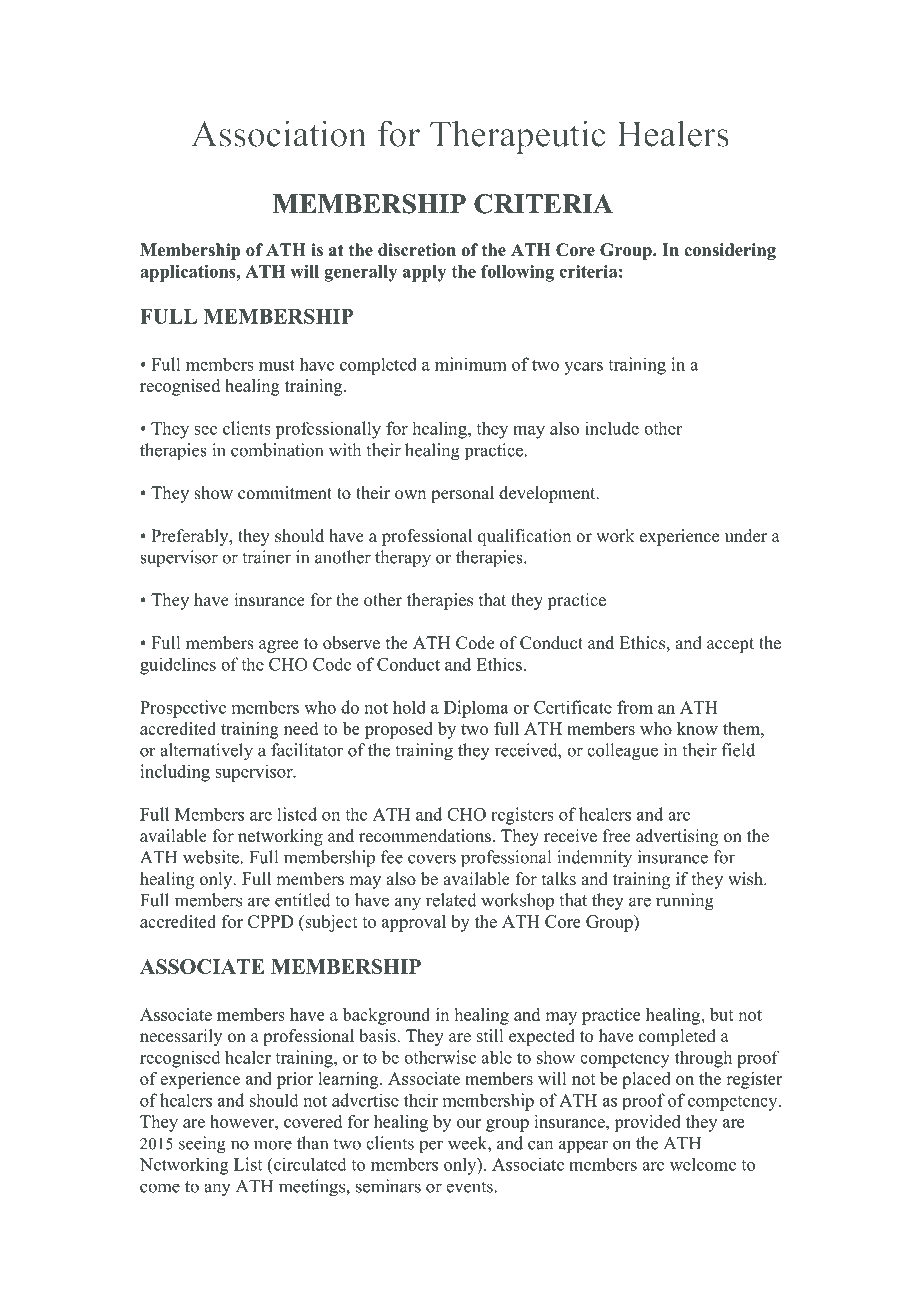  Describe the element at coordinates (279, 133) in the page. I see `Association` at that location.
